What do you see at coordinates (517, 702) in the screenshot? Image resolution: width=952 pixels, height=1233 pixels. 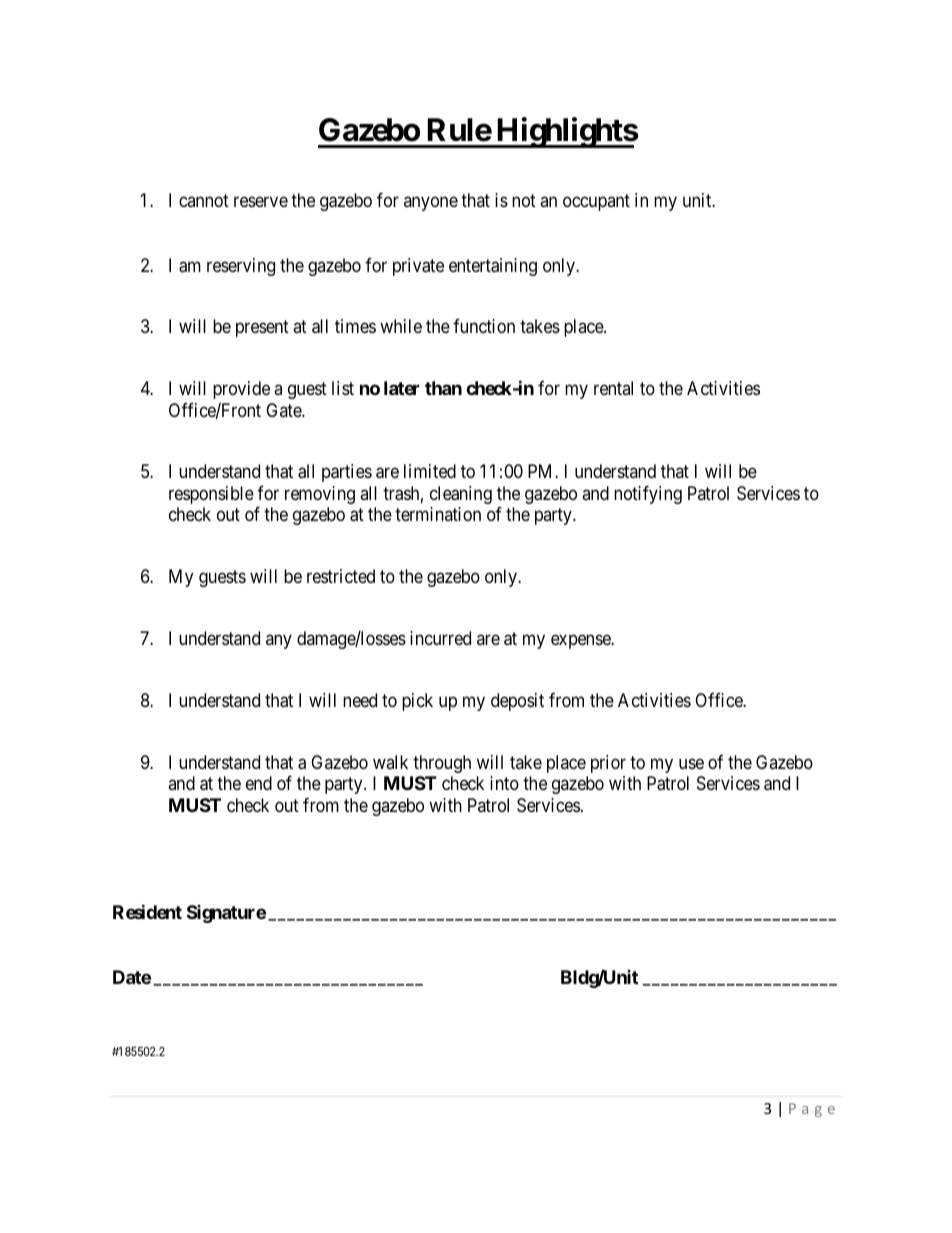 I see `deposit` at bounding box center [517, 702].
